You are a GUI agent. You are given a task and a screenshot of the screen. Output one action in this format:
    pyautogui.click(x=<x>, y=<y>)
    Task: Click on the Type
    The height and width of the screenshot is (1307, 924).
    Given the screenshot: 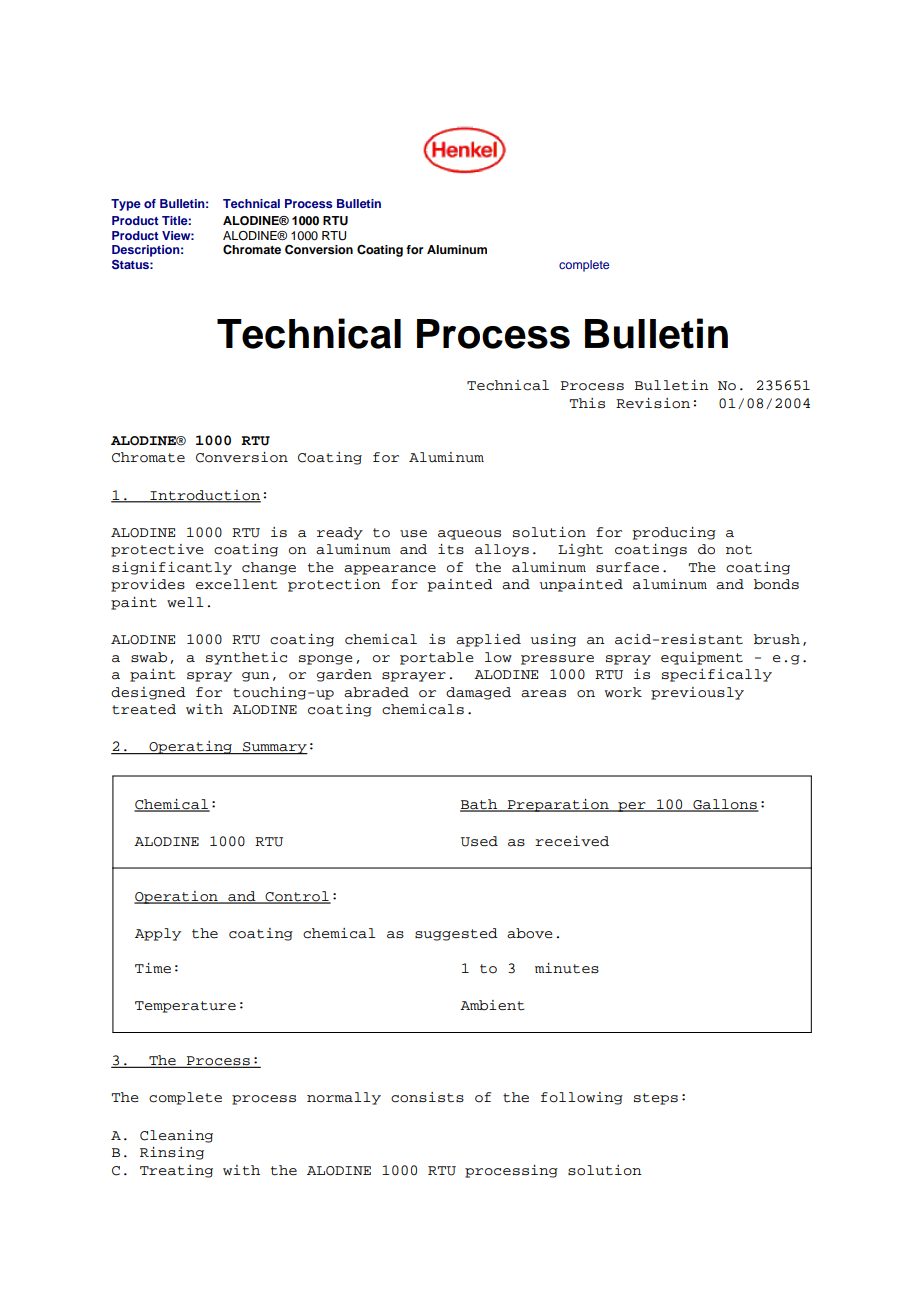 What is the action you would take?
    pyautogui.click(x=126, y=205)
